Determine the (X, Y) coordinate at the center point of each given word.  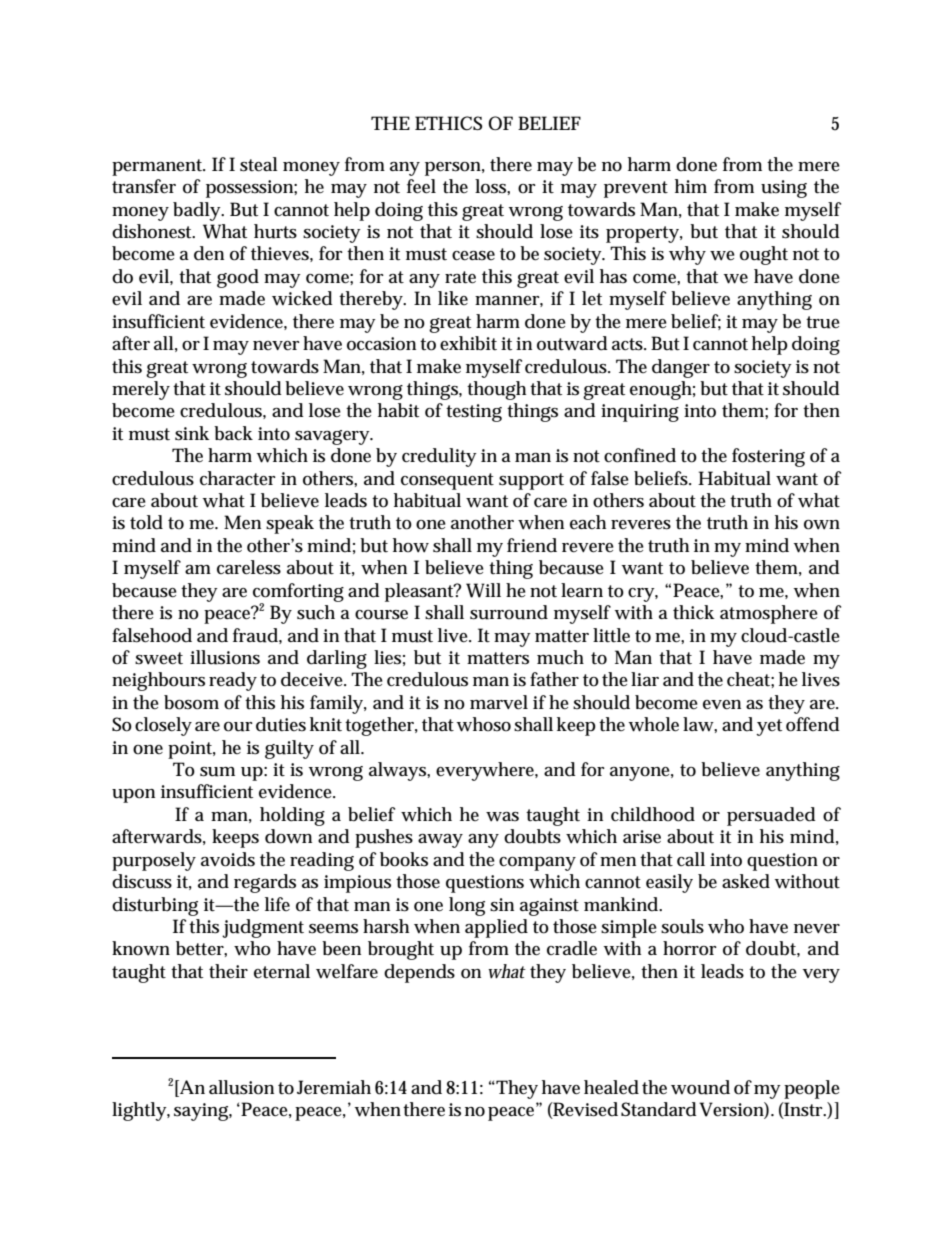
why (687, 255)
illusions (225, 657)
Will (483, 590)
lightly (139, 1111)
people (812, 1089)
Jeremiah (334, 1087)
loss (490, 186)
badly (196, 211)
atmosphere (769, 614)
